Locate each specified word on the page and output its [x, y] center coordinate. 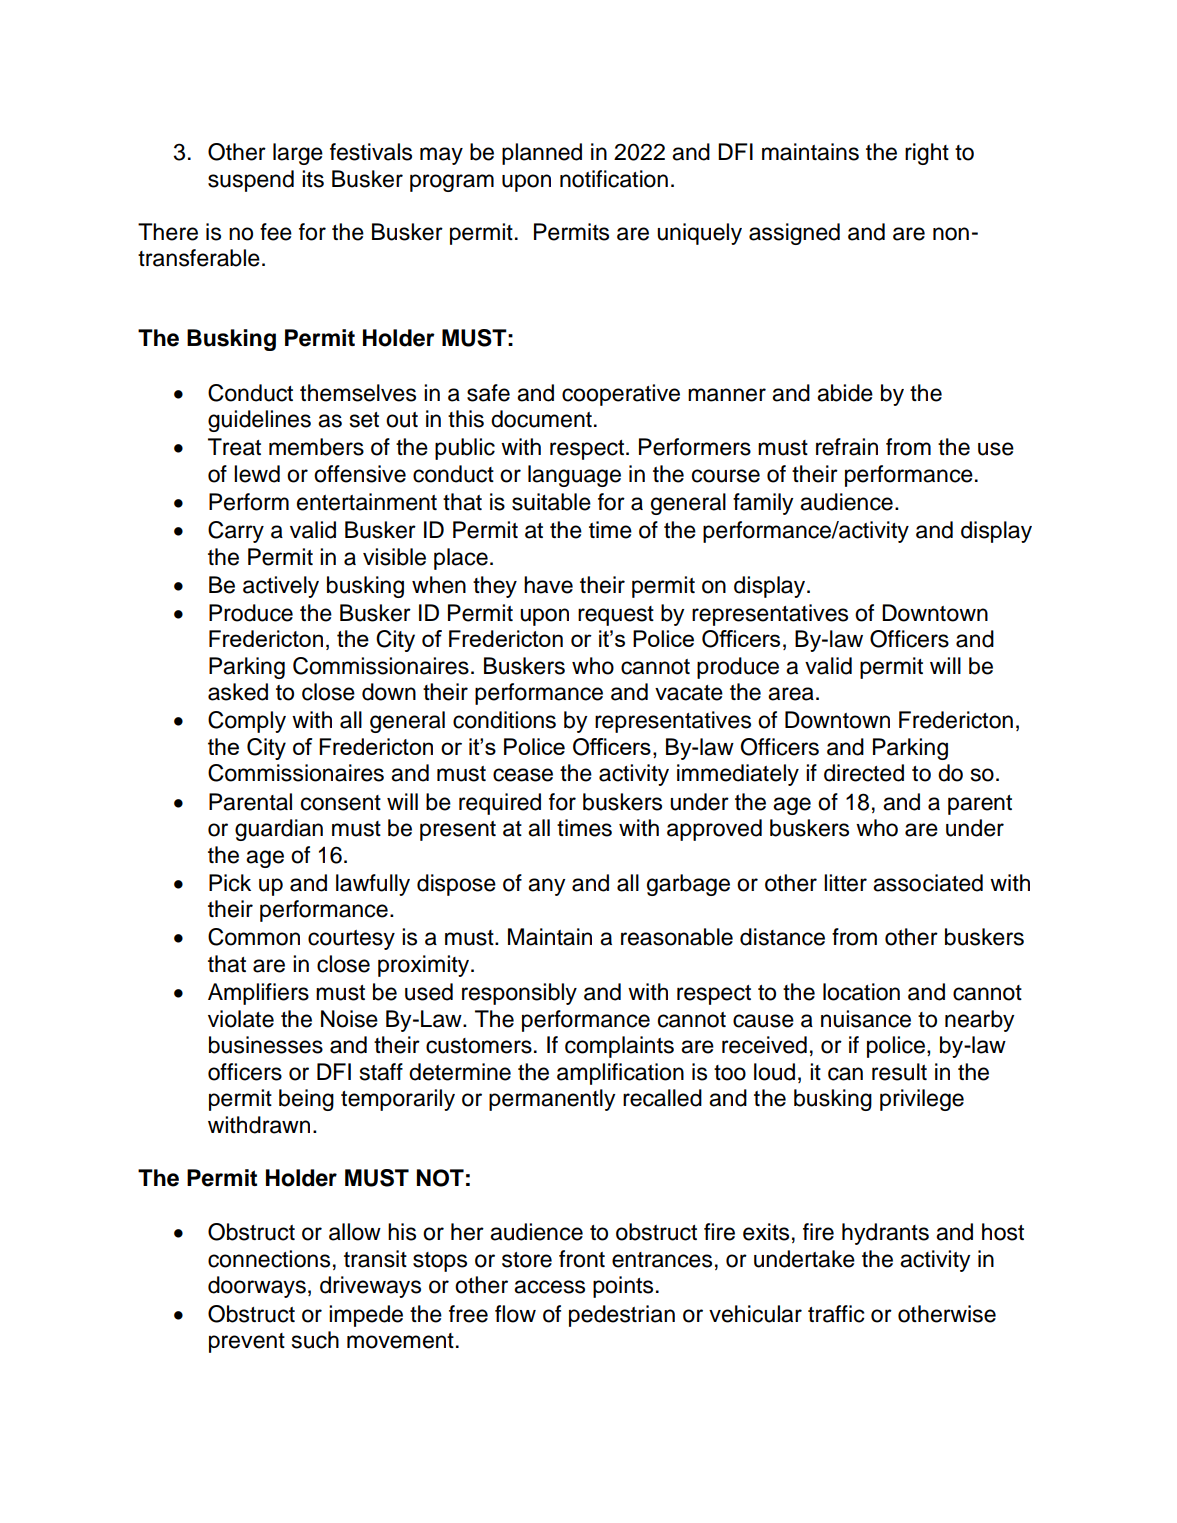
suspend [251, 181]
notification [614, 179]
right [927, 154]
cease [523, 775]
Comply [247, 722]
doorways [257, 1287]
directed [864, 773]
